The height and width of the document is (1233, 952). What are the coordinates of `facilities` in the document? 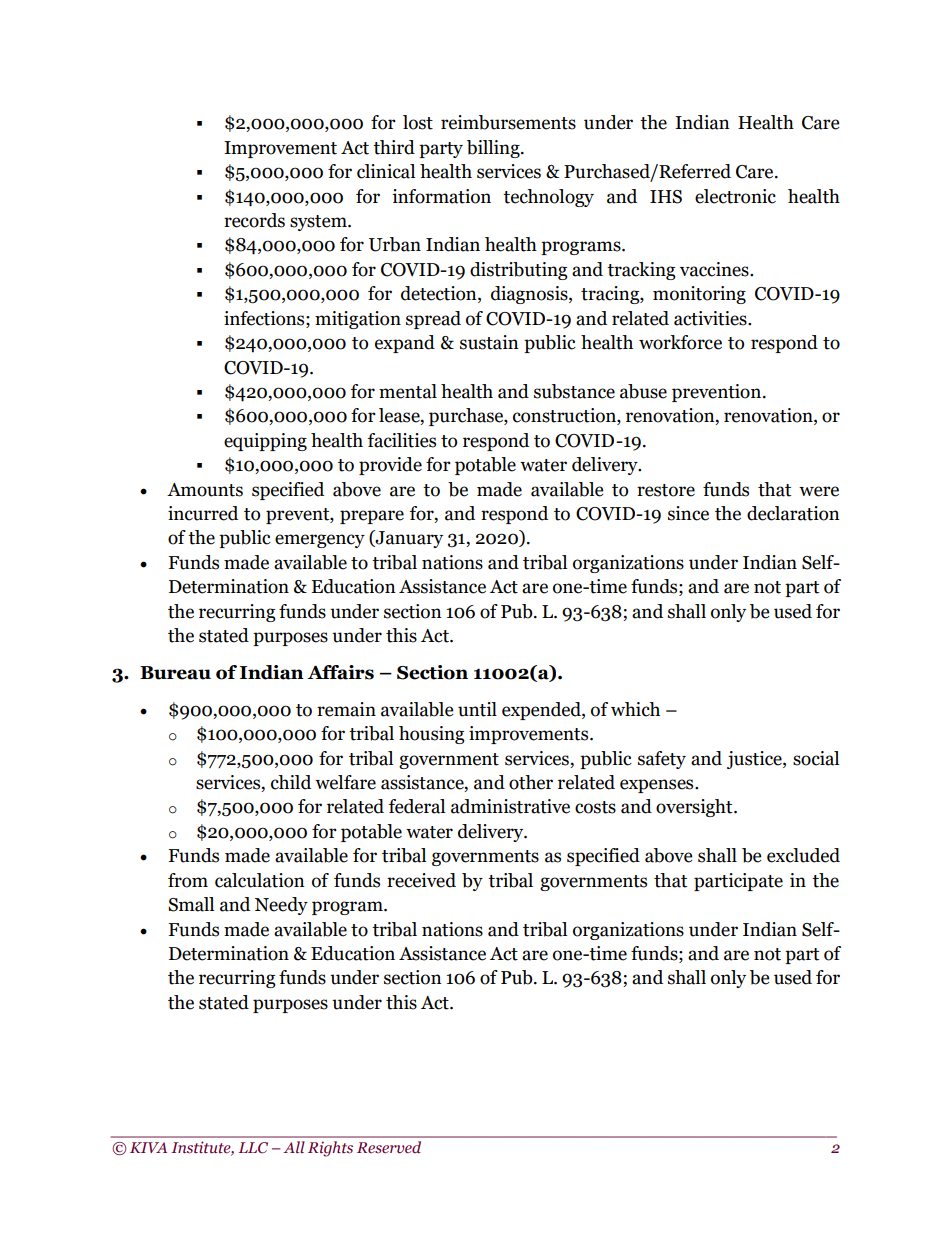 It's located at (402, 440).
